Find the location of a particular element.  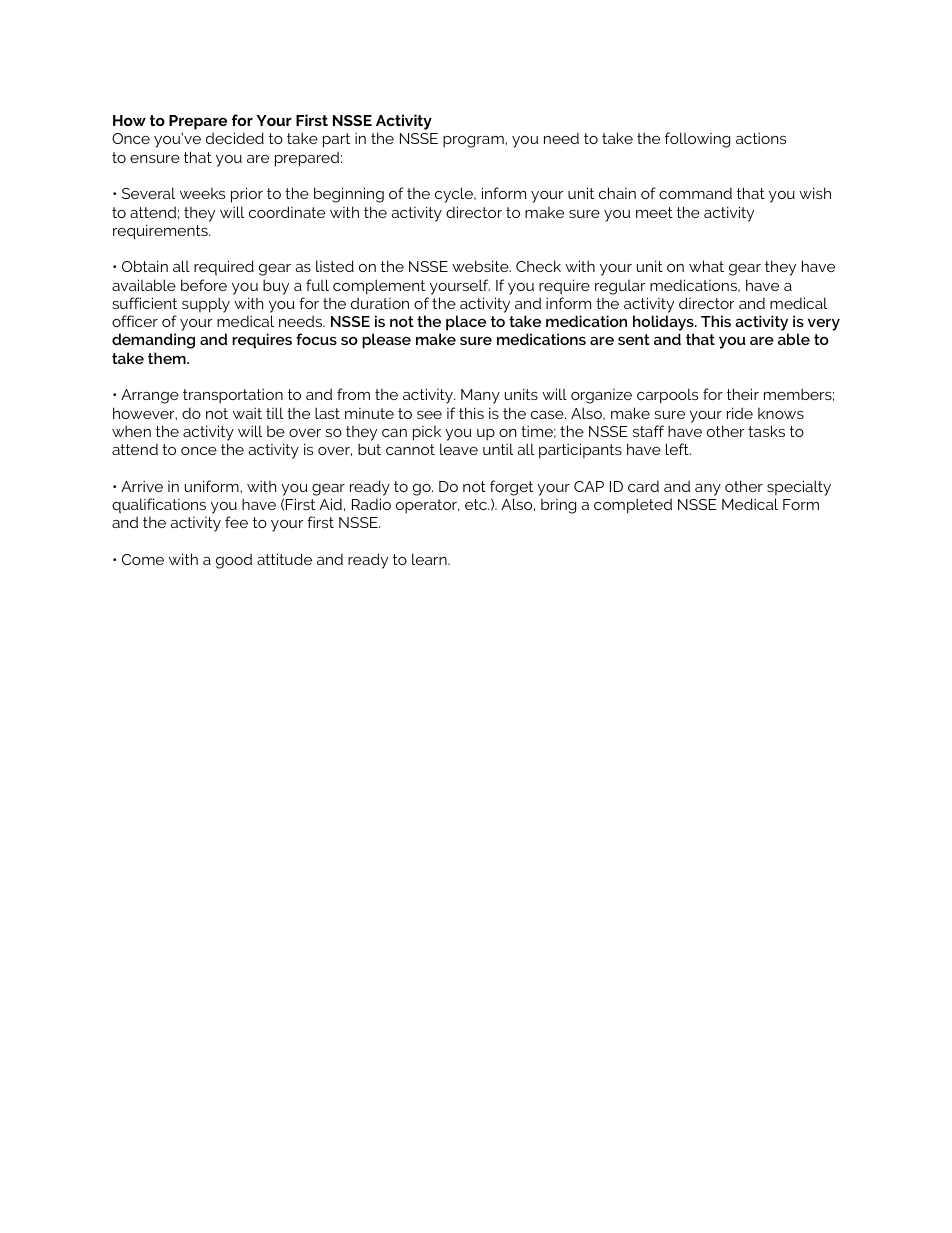

website is located at coordinates (481, 266).
